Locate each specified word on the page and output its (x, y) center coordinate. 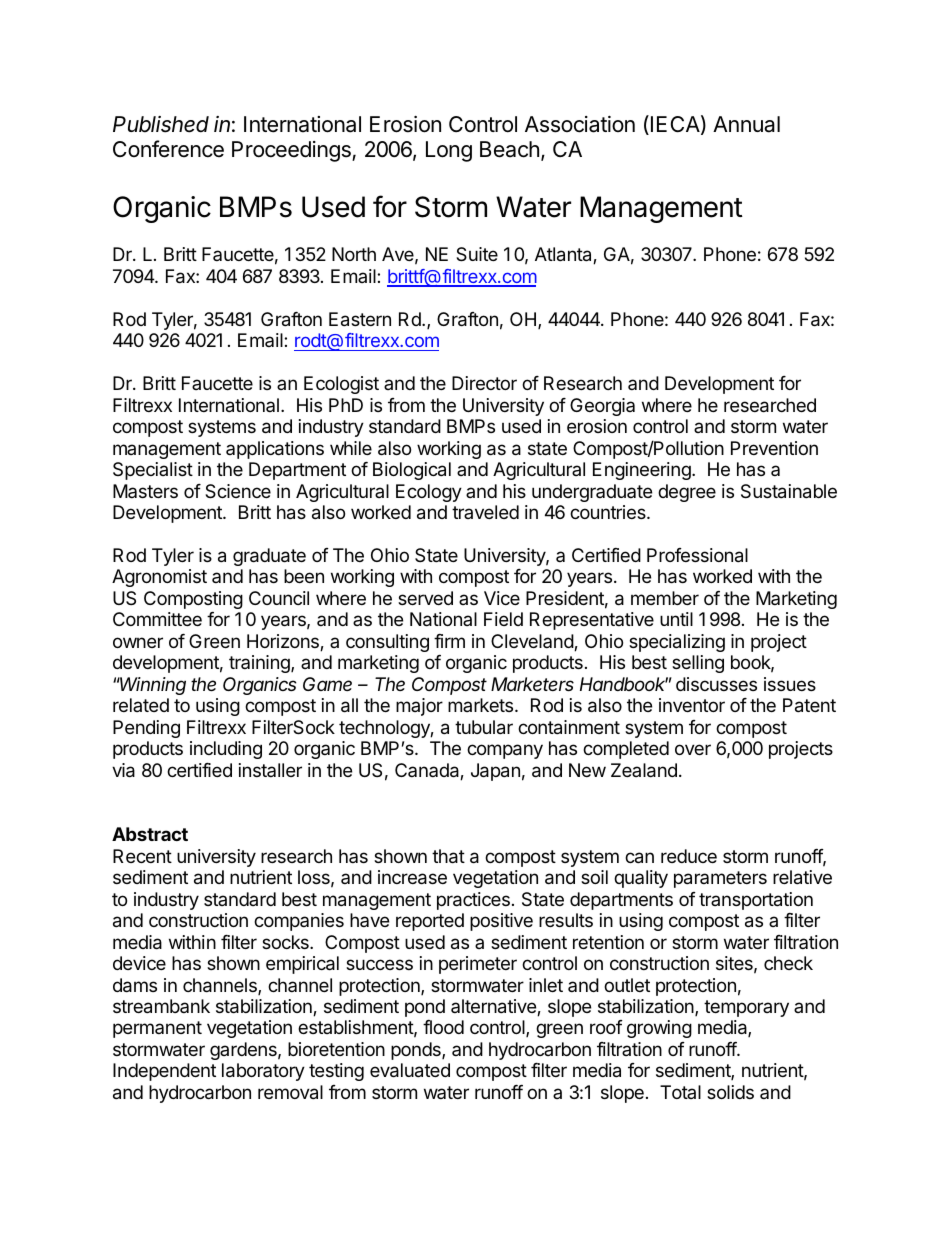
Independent (164, 1072)
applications (275, 450)
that (448, 856)
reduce (689, 856)
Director (484, 383)
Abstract (150, 834)
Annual (746, 124)
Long (449, 151)
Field (503, 619)
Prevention (774, 448)
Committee (157, 619)
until (676, 619)
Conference (168, 149)
